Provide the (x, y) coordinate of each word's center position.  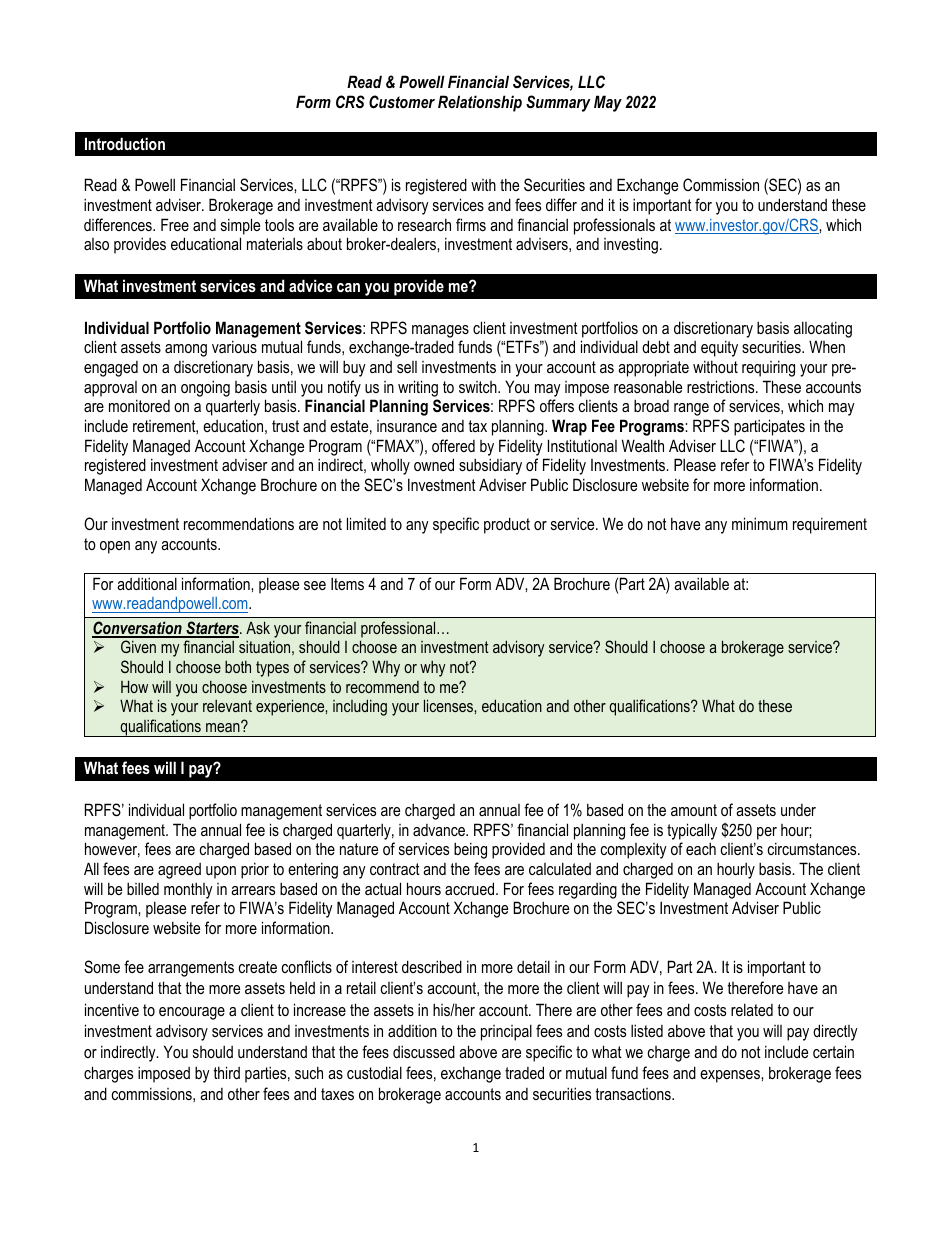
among (186, 350)
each (701, 848)
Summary (558, 103)
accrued (471, 888)
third (227, 1072)
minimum (760, 523)
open (115, 547)
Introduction (125, 143)
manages (440, 331)
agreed (179, 871)
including (360, 707)
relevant (227, 706)
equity (719, 348)
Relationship (480, 103)
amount (694, 810)
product (507, 525)
